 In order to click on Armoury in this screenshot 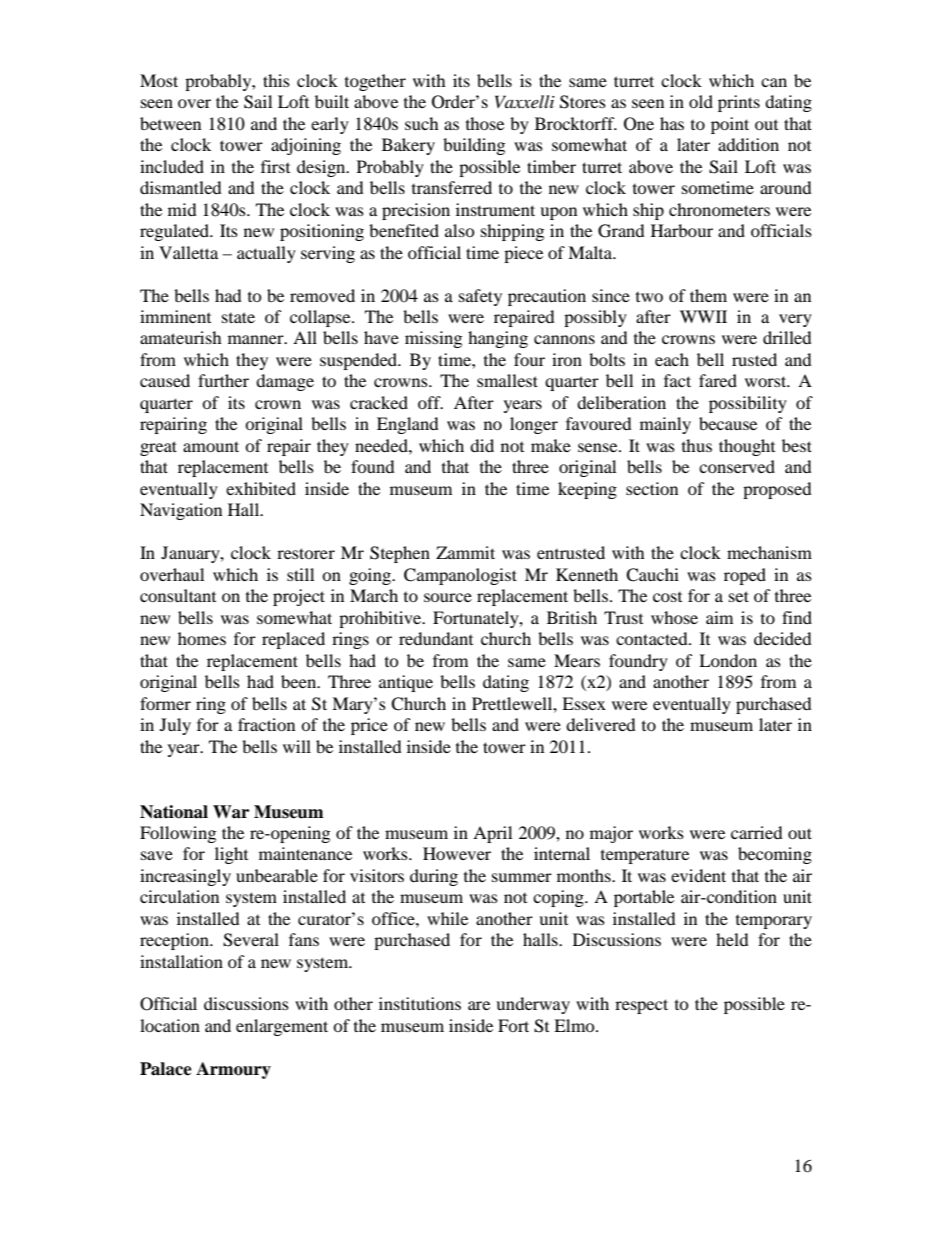, I will do `click(233, 1070)`.
